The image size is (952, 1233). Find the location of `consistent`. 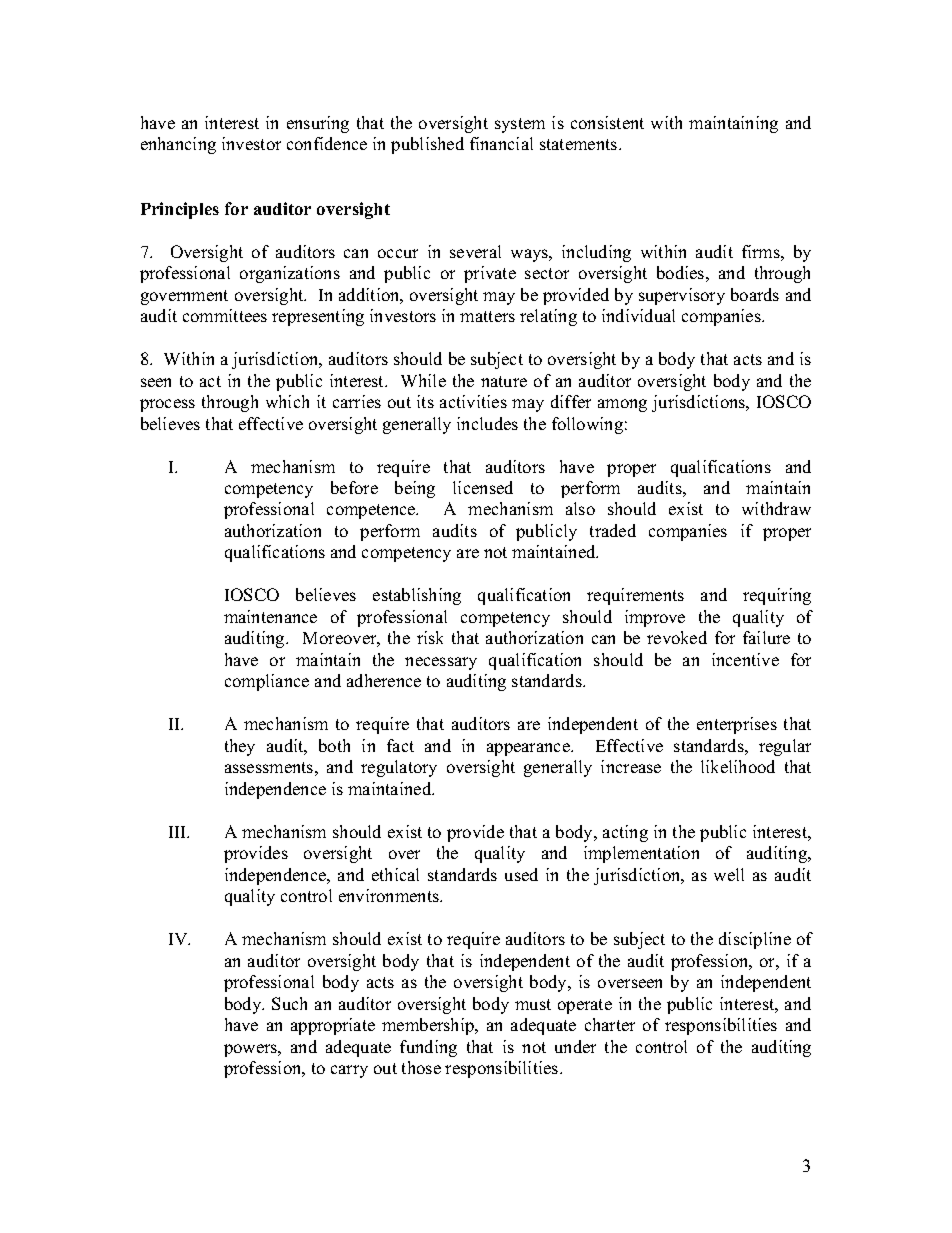

consistent is located at coordinates (607, 122).
